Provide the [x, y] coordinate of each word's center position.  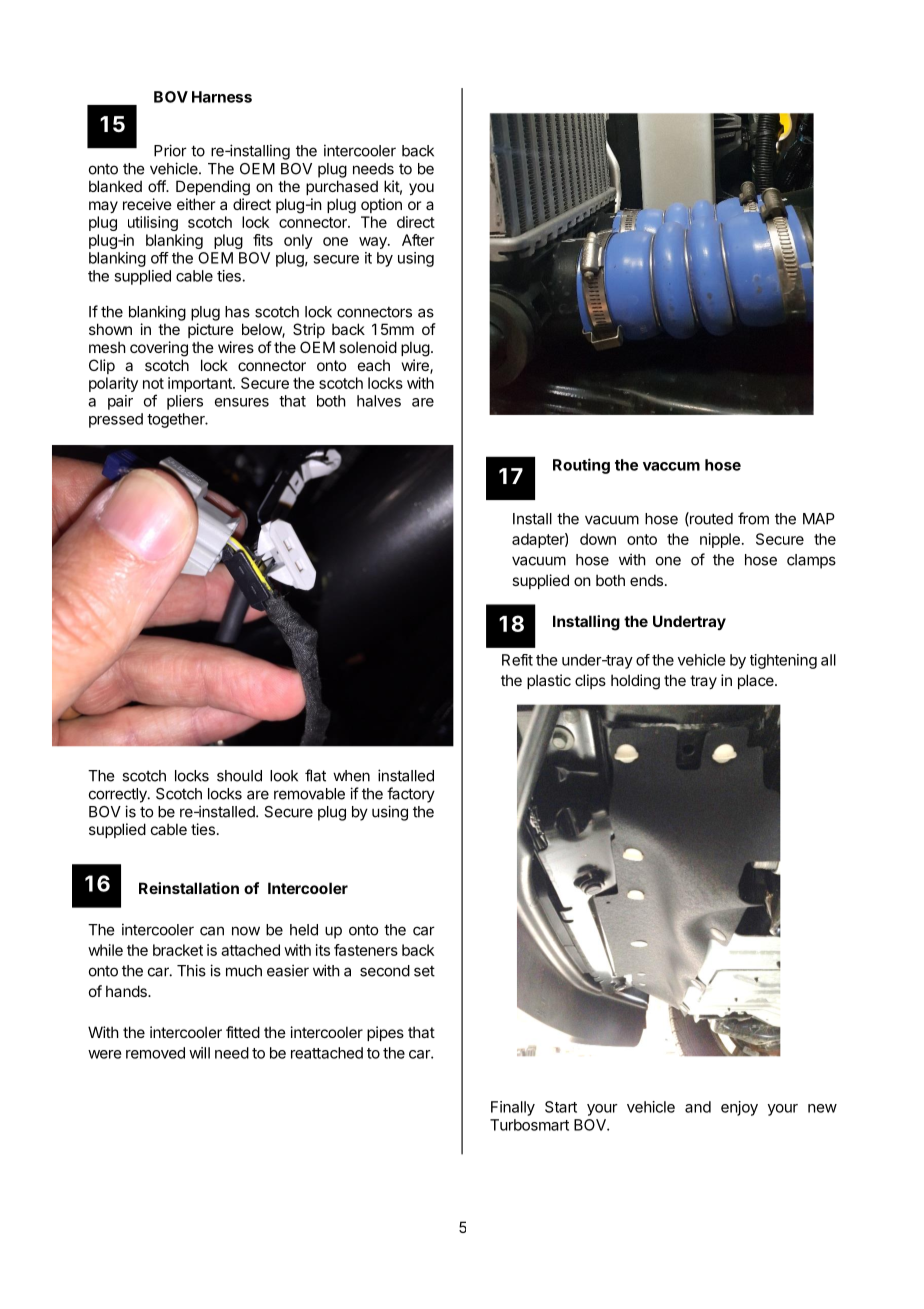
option [381, 205]
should [239, 776]
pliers [185, 402]
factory [411, 795]
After [418, 240]
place [757, 681]
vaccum [671, 466]
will [199, 1053]
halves [379, 401]
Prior [170, 150]
